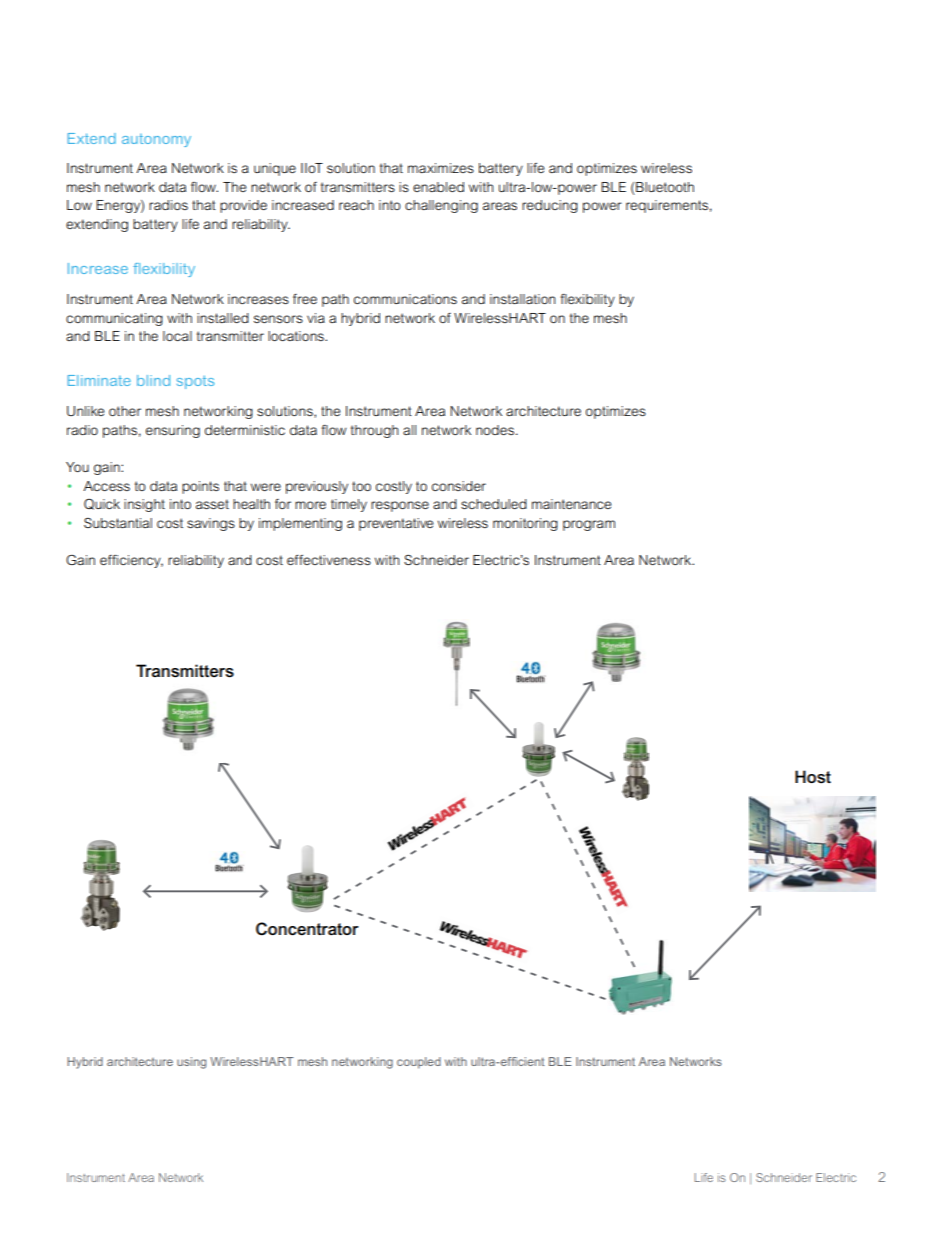 This page has height=1233, width=952. Describe the element at coordinates (396, 524) in the page. I see `preventative` at that location.
